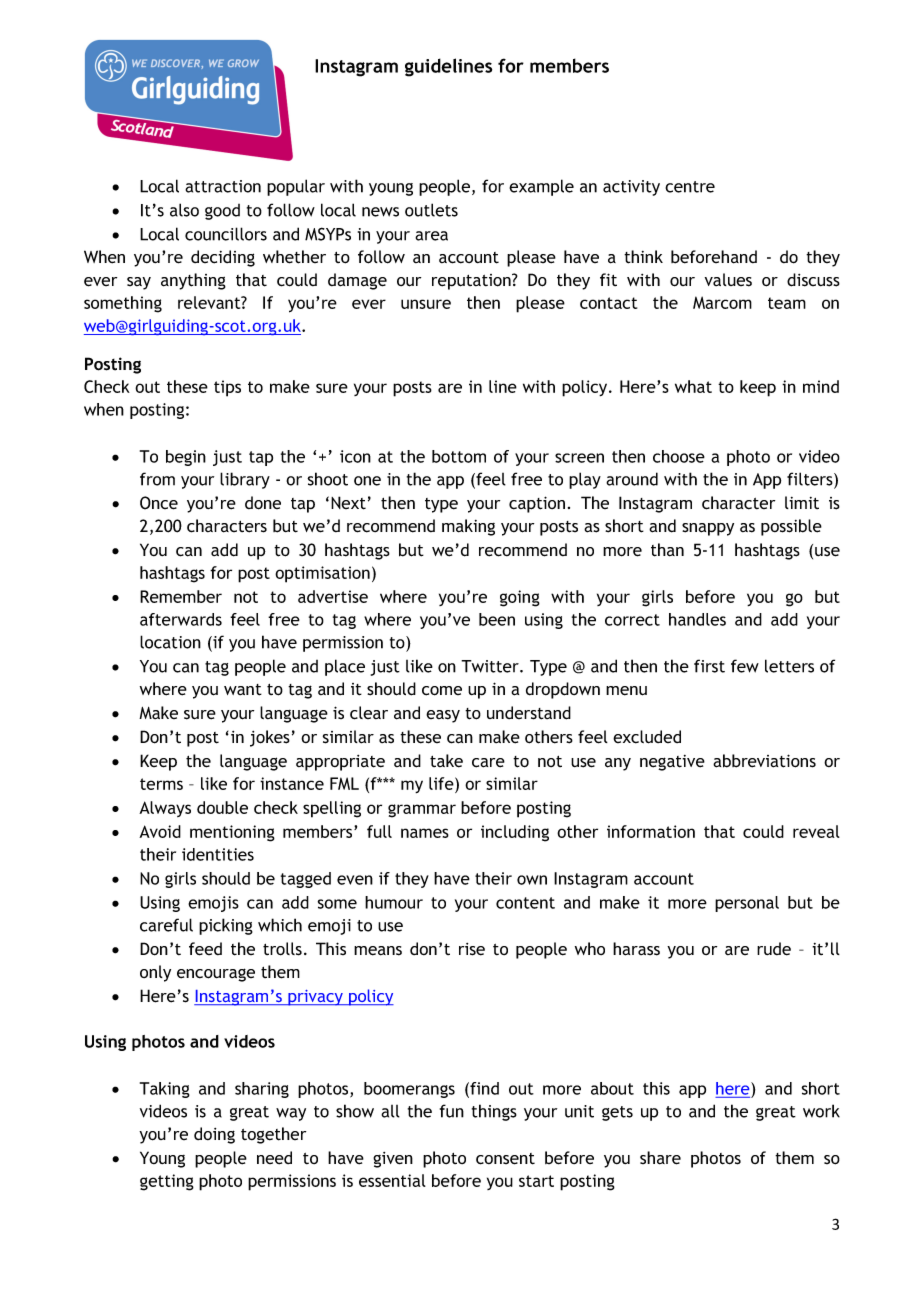 This document has height=1308, width=924. I want to click on good, so click(222, 212).
